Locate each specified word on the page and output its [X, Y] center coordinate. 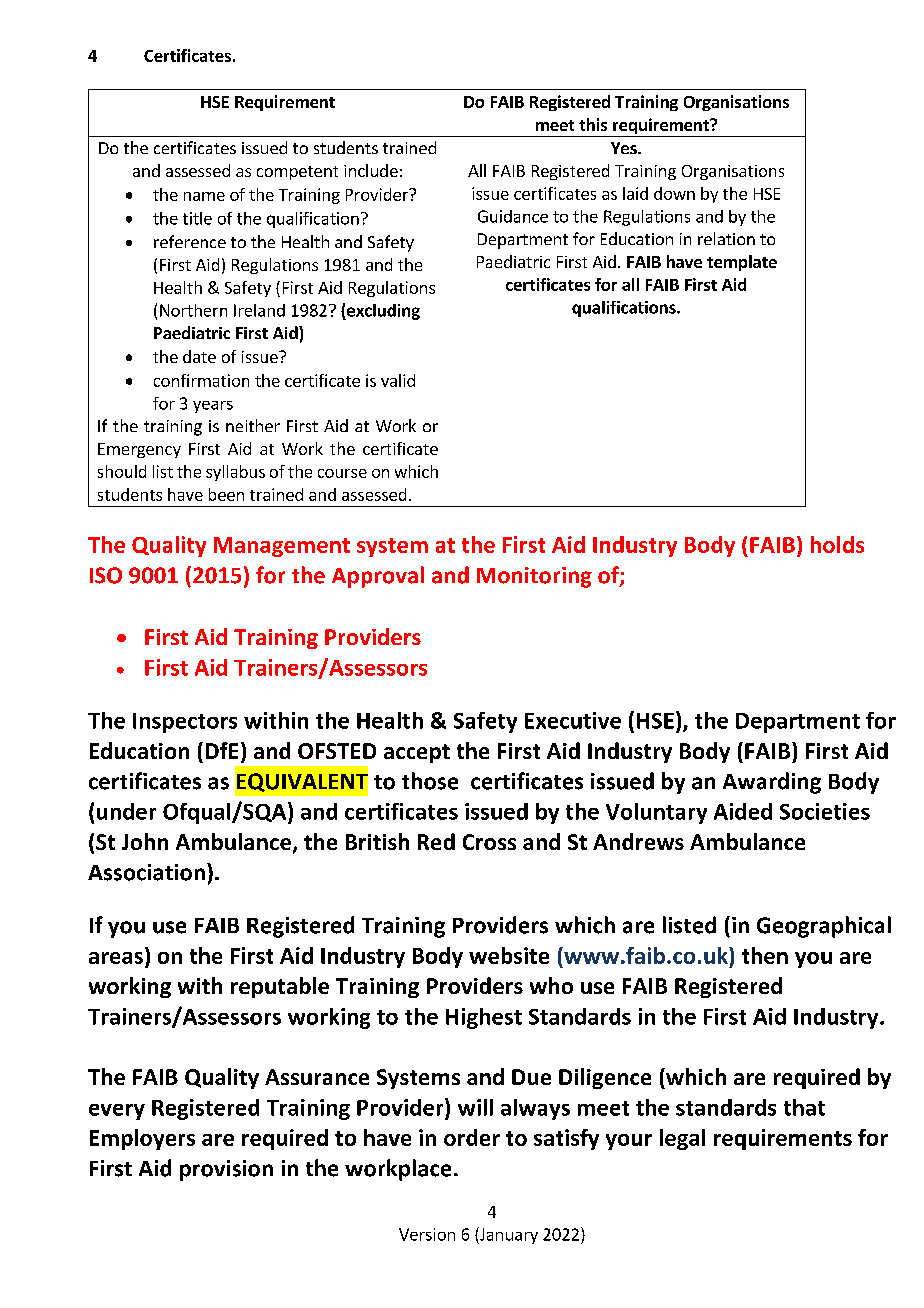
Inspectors [185, 723]
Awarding [772, 783]
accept [417, 753]
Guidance [513, 216]
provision [226, 1170]
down [674, 193]
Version [427, 1234]
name [204, 196]
